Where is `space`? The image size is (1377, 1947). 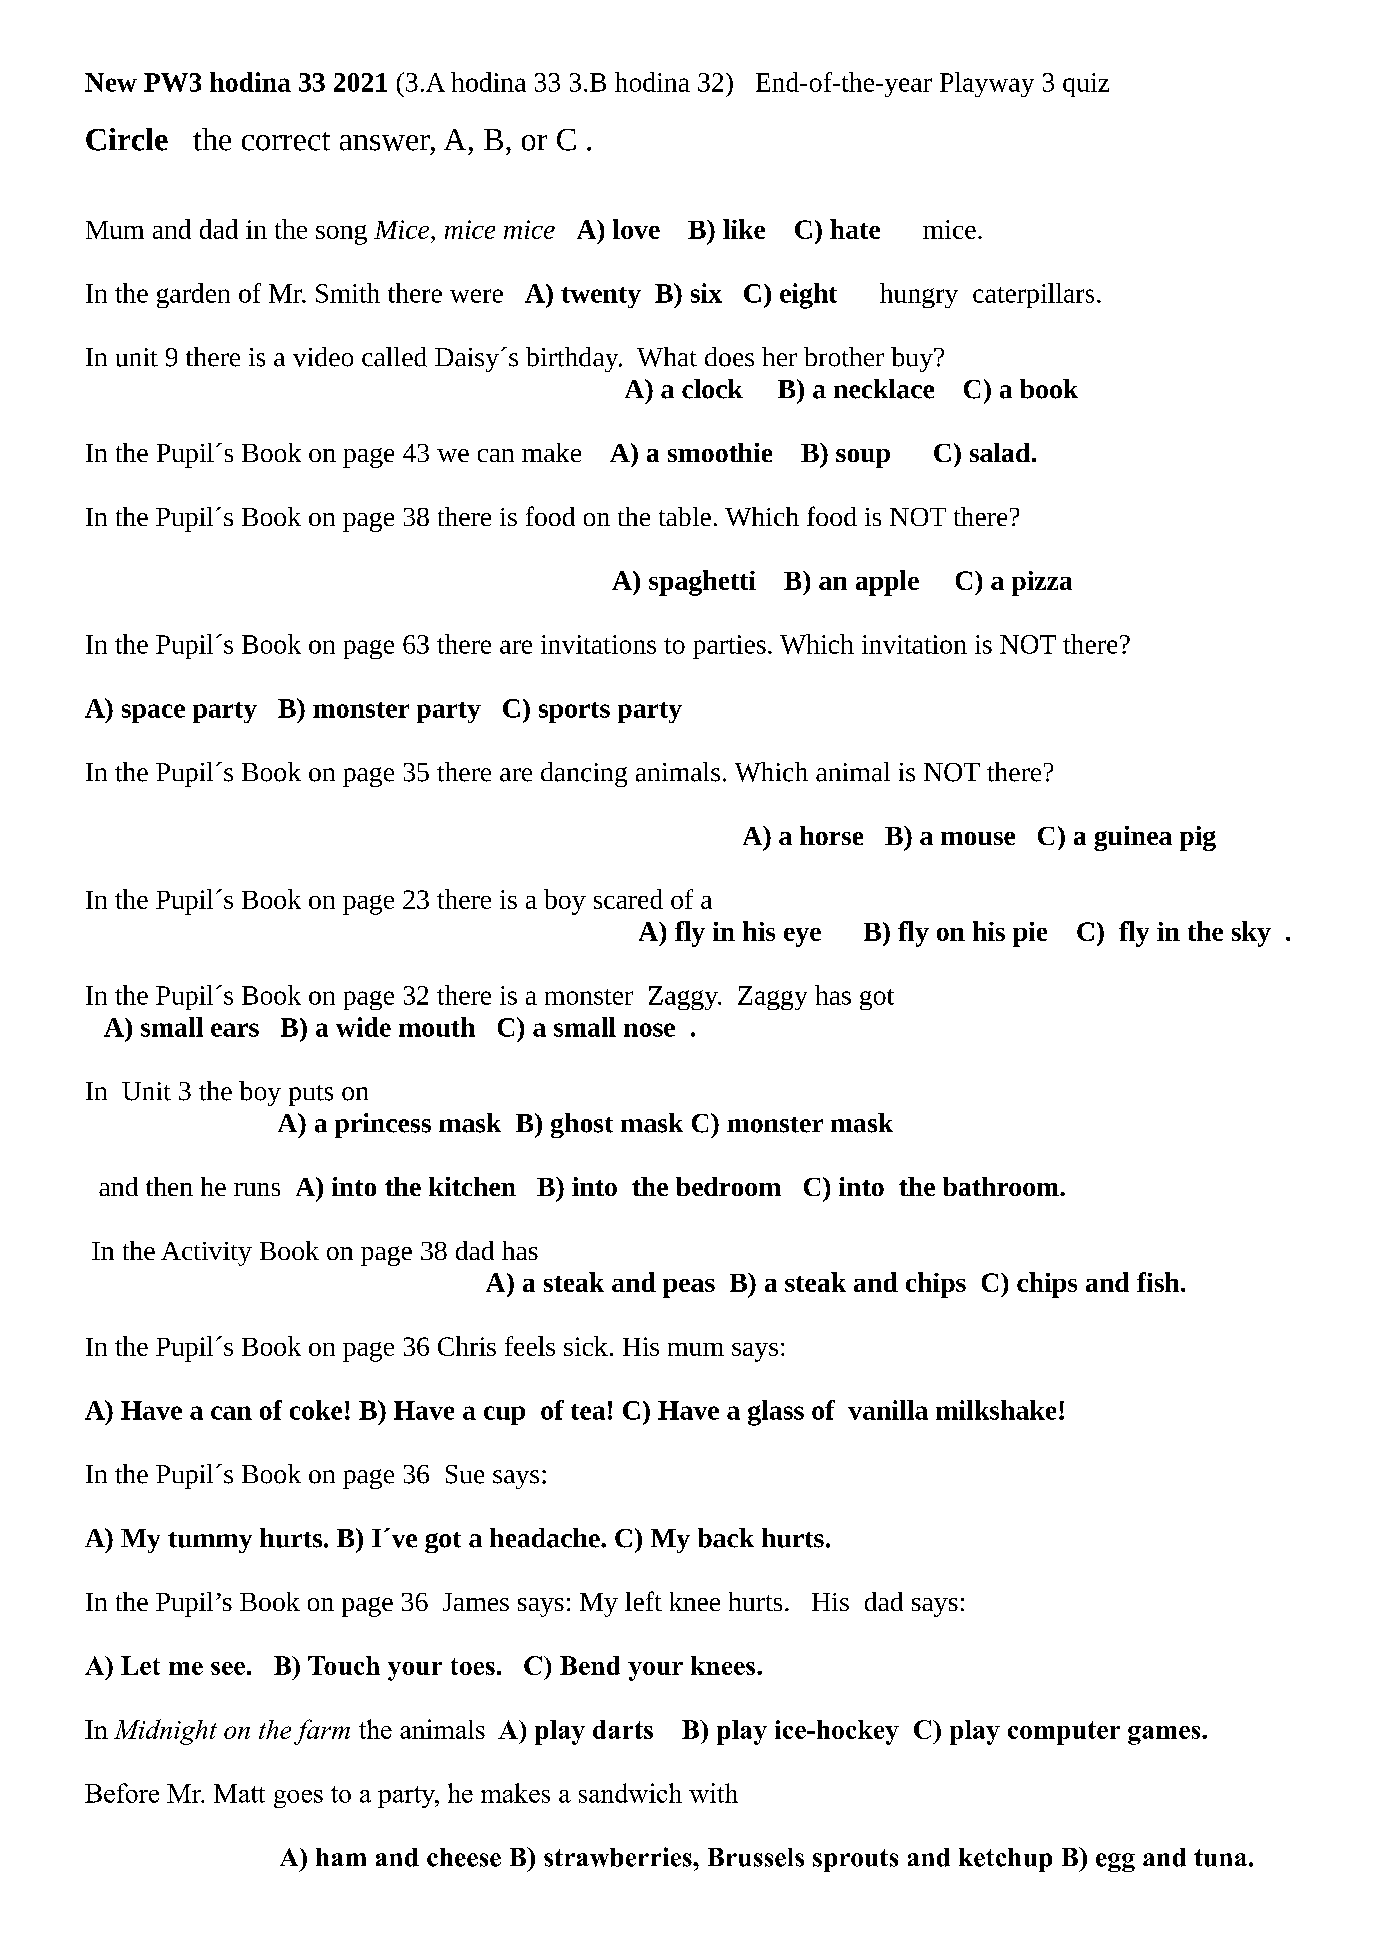 space is located at coordinates (153, 713).
